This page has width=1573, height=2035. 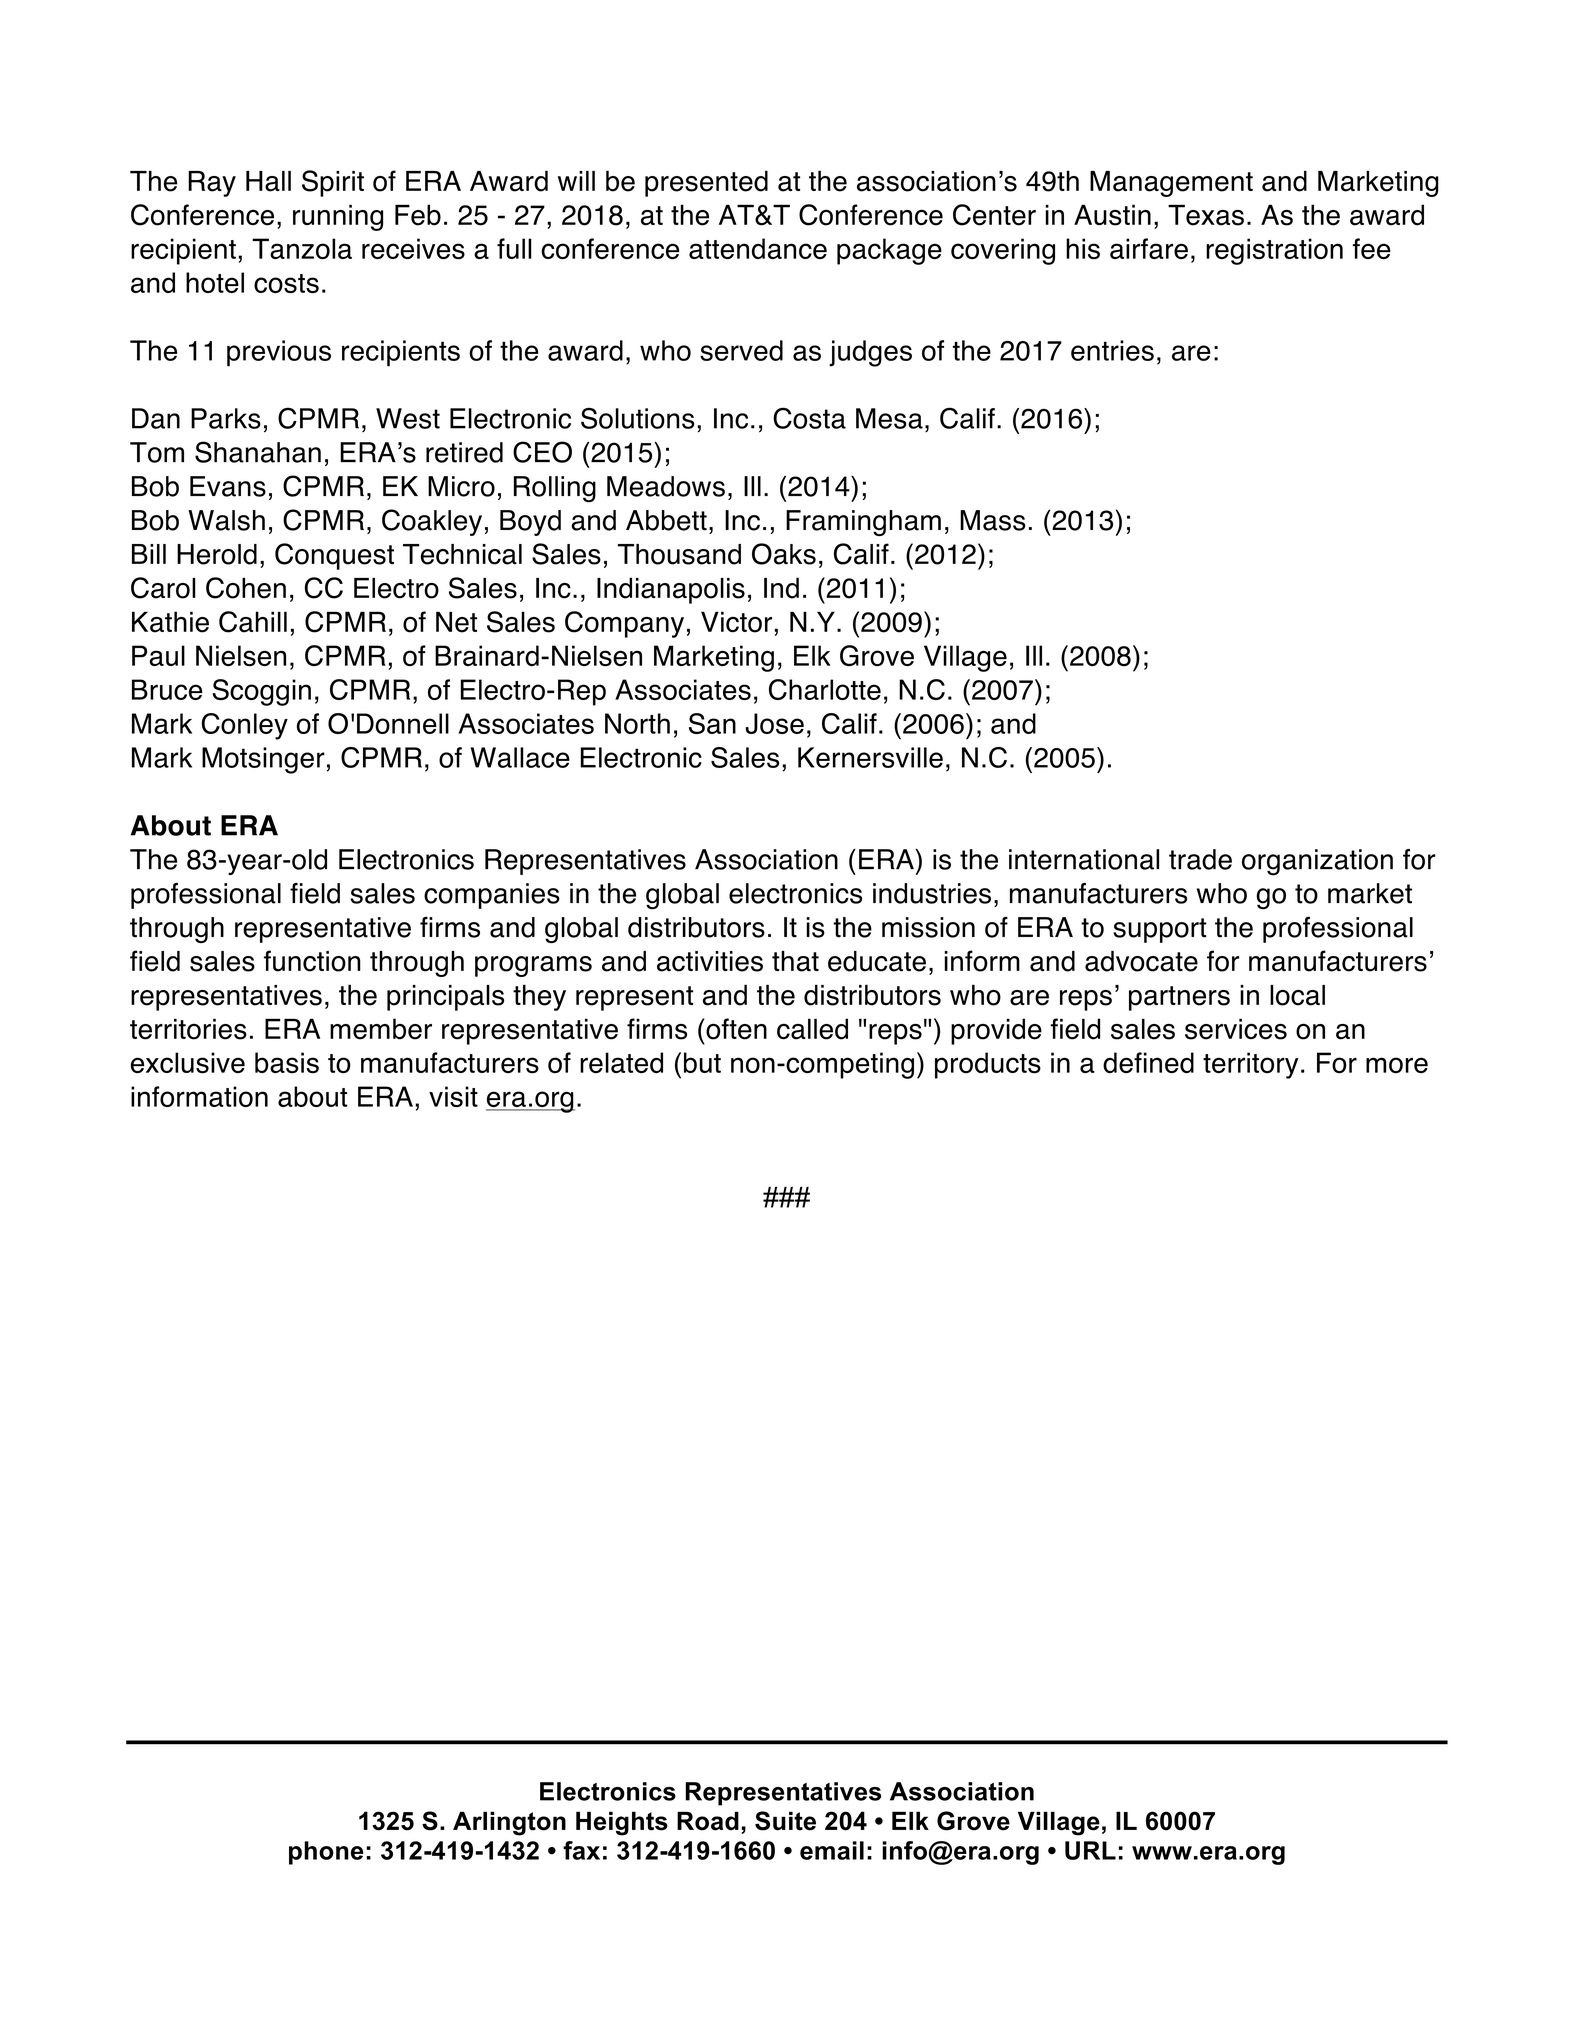 What do you see at coordinates (326, 1853) in the page?
I see `phone` at bounding box center [326, 1853].
